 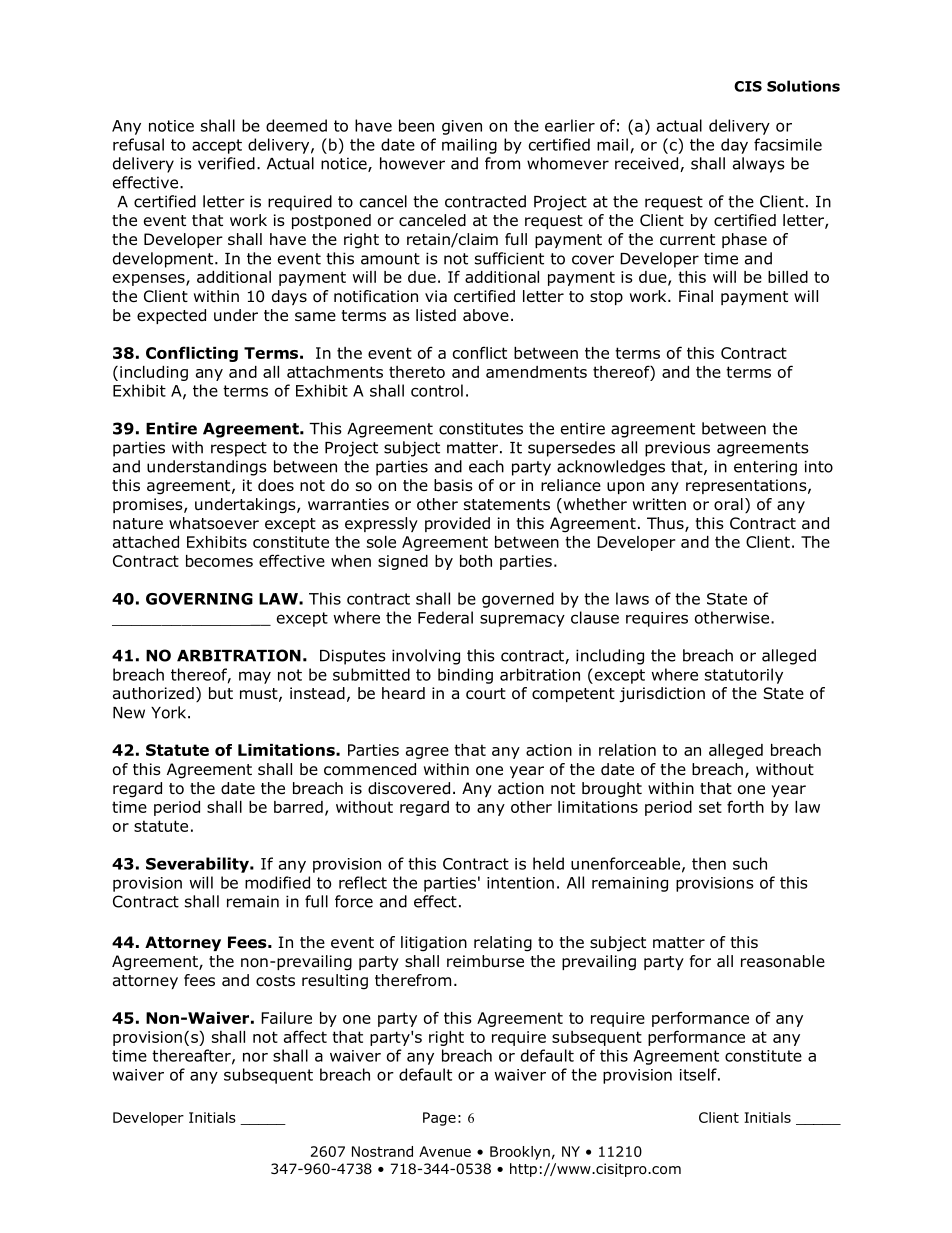 What do you see at coordinates (370, 769) in the page?
I see `commenced` at bounding box center [370, 769].
